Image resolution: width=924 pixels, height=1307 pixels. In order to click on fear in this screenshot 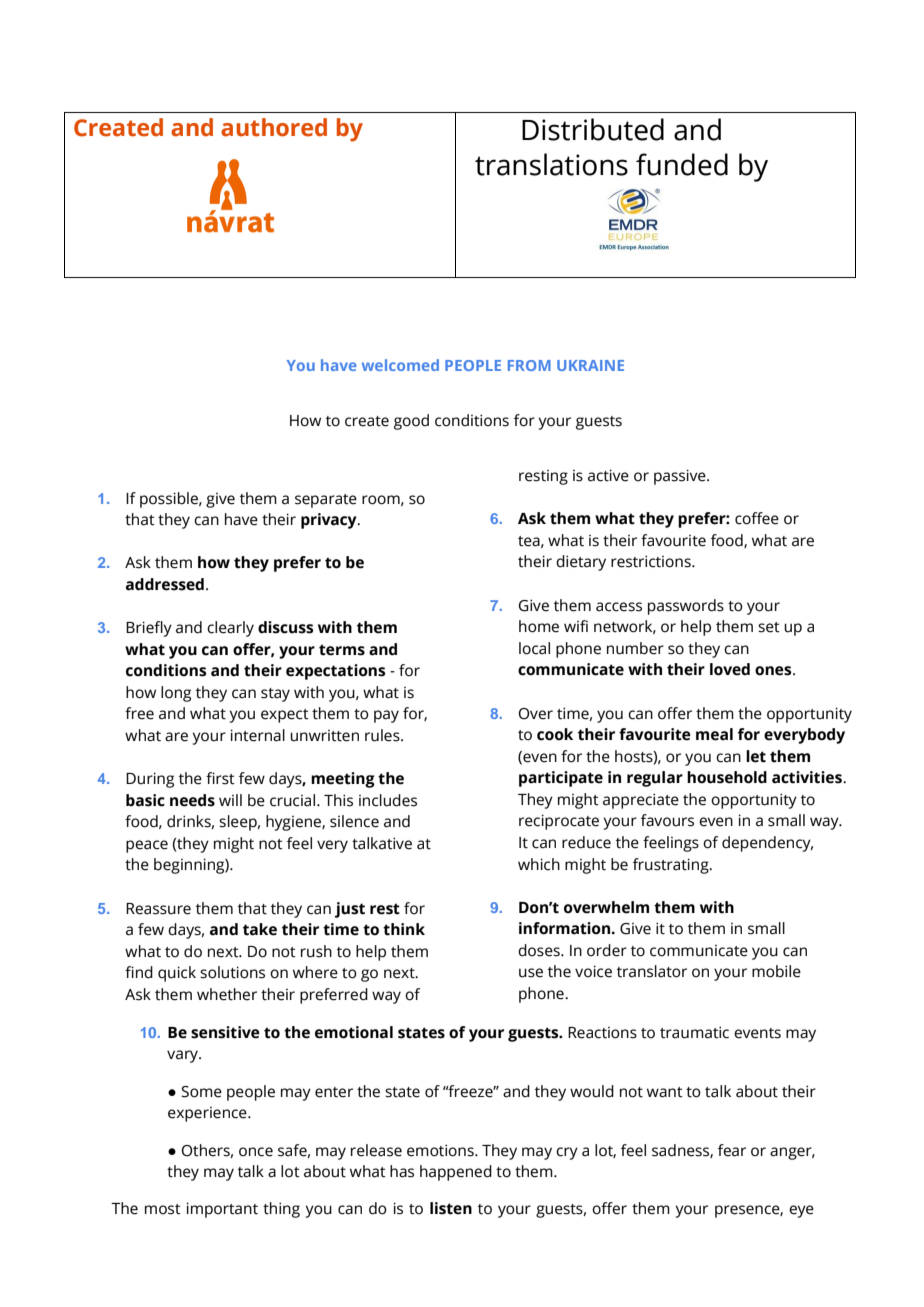, I will do `click(732, 1150)`.
